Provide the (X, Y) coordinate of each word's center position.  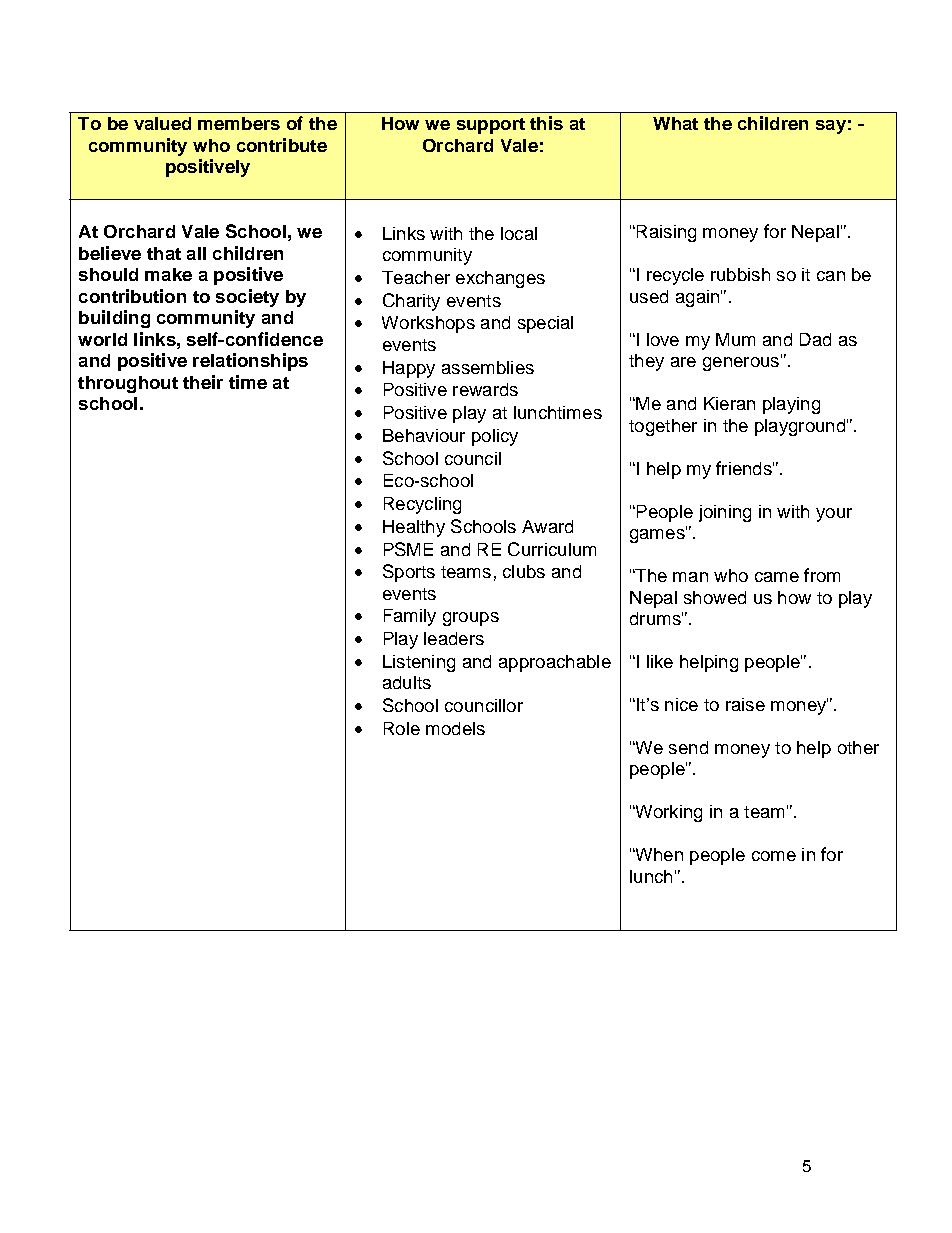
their (203, 382)
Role (402, 728)
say (831, 127)
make (168, 274)
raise (745, 704)
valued (162, 123)
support (491, 126)
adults (407, 682)
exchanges (500, 279)
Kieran (729, 403)
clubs (524, 571)
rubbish (740, 274)
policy (495, 437)
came (777, 577)
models (455, 728)
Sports (409, 573)
